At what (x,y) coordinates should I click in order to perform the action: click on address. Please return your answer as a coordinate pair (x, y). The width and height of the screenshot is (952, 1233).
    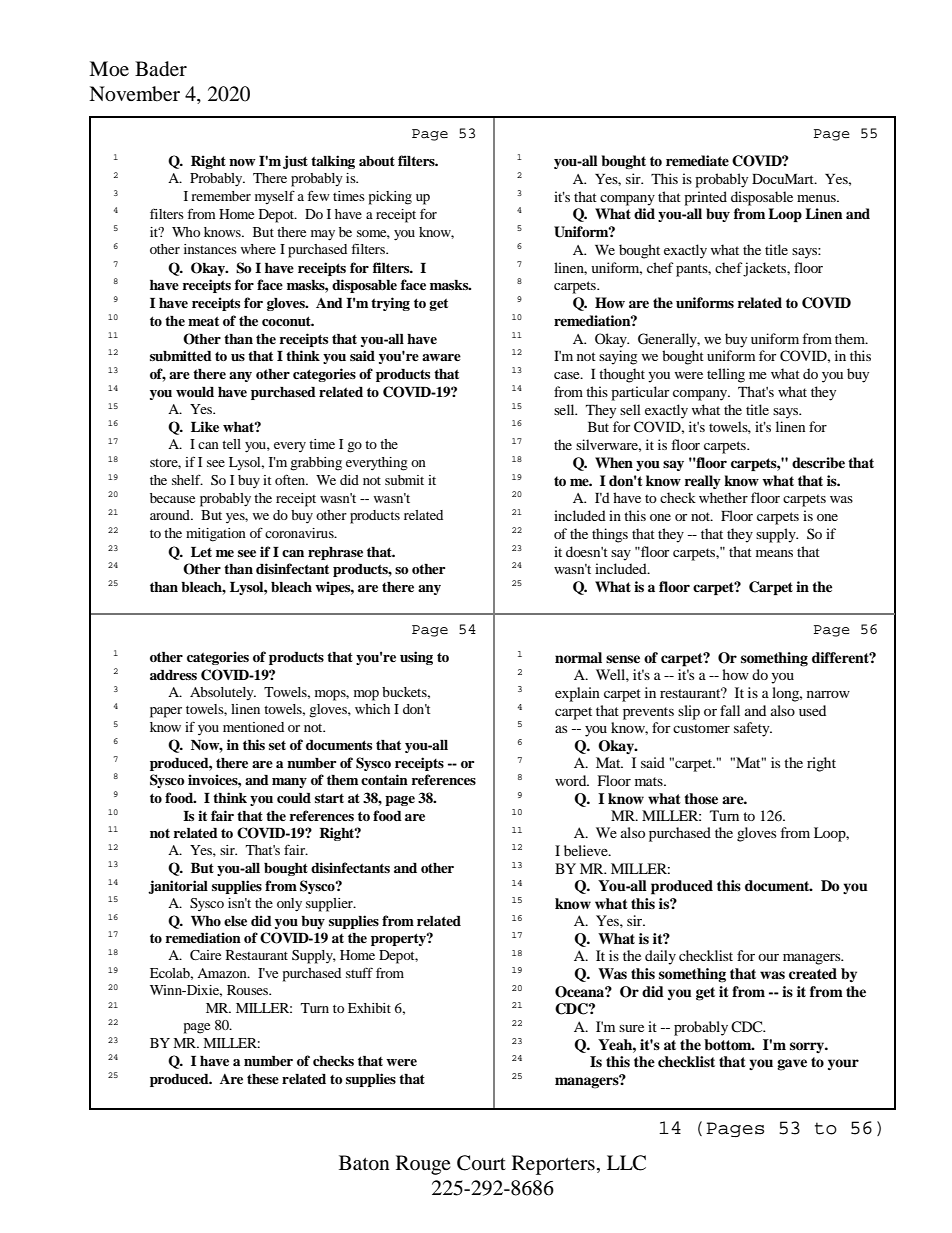
    Looking at the image, I should click on (173, 675).
